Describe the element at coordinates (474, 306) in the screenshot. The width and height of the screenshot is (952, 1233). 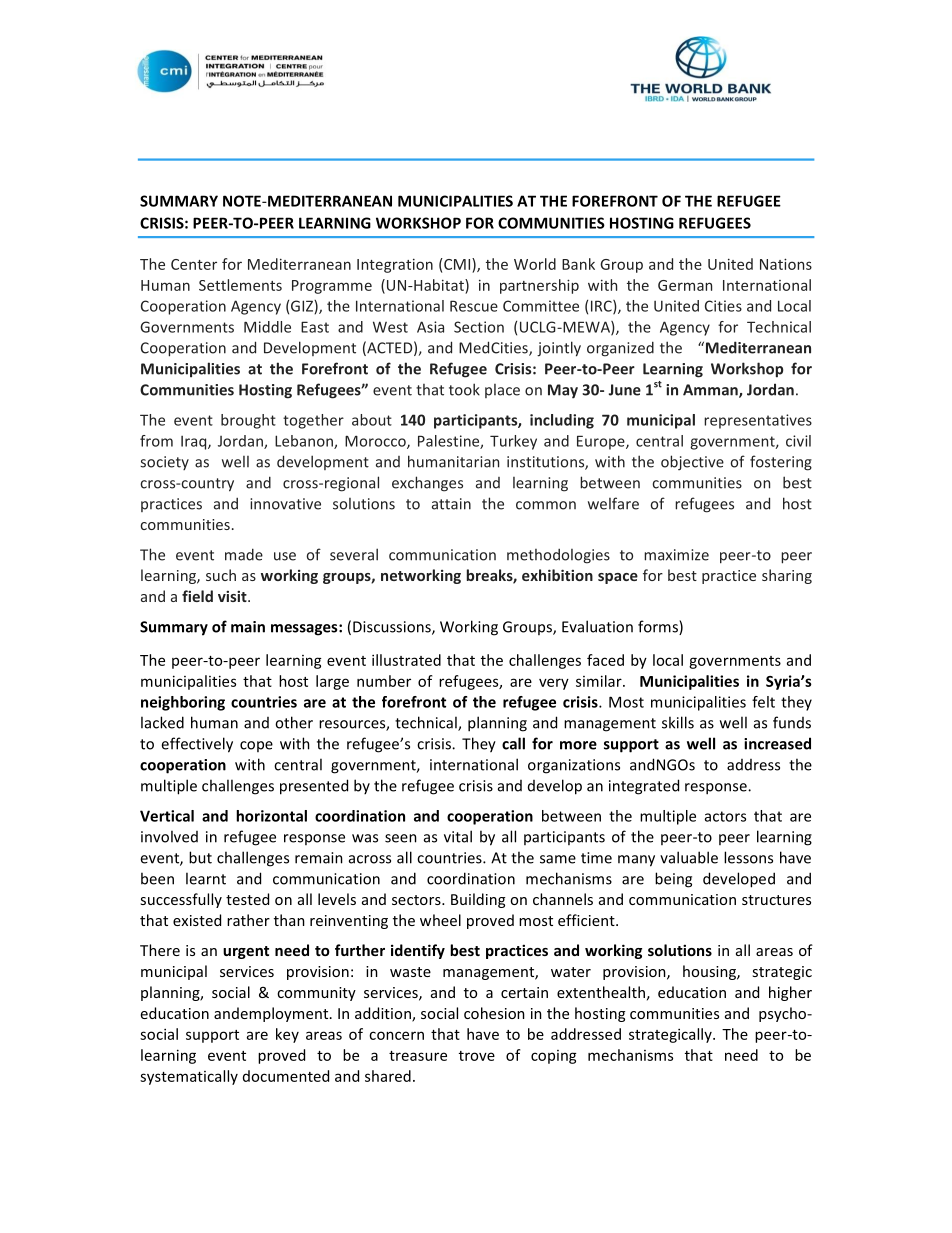
I see `Rescue` at that location.
